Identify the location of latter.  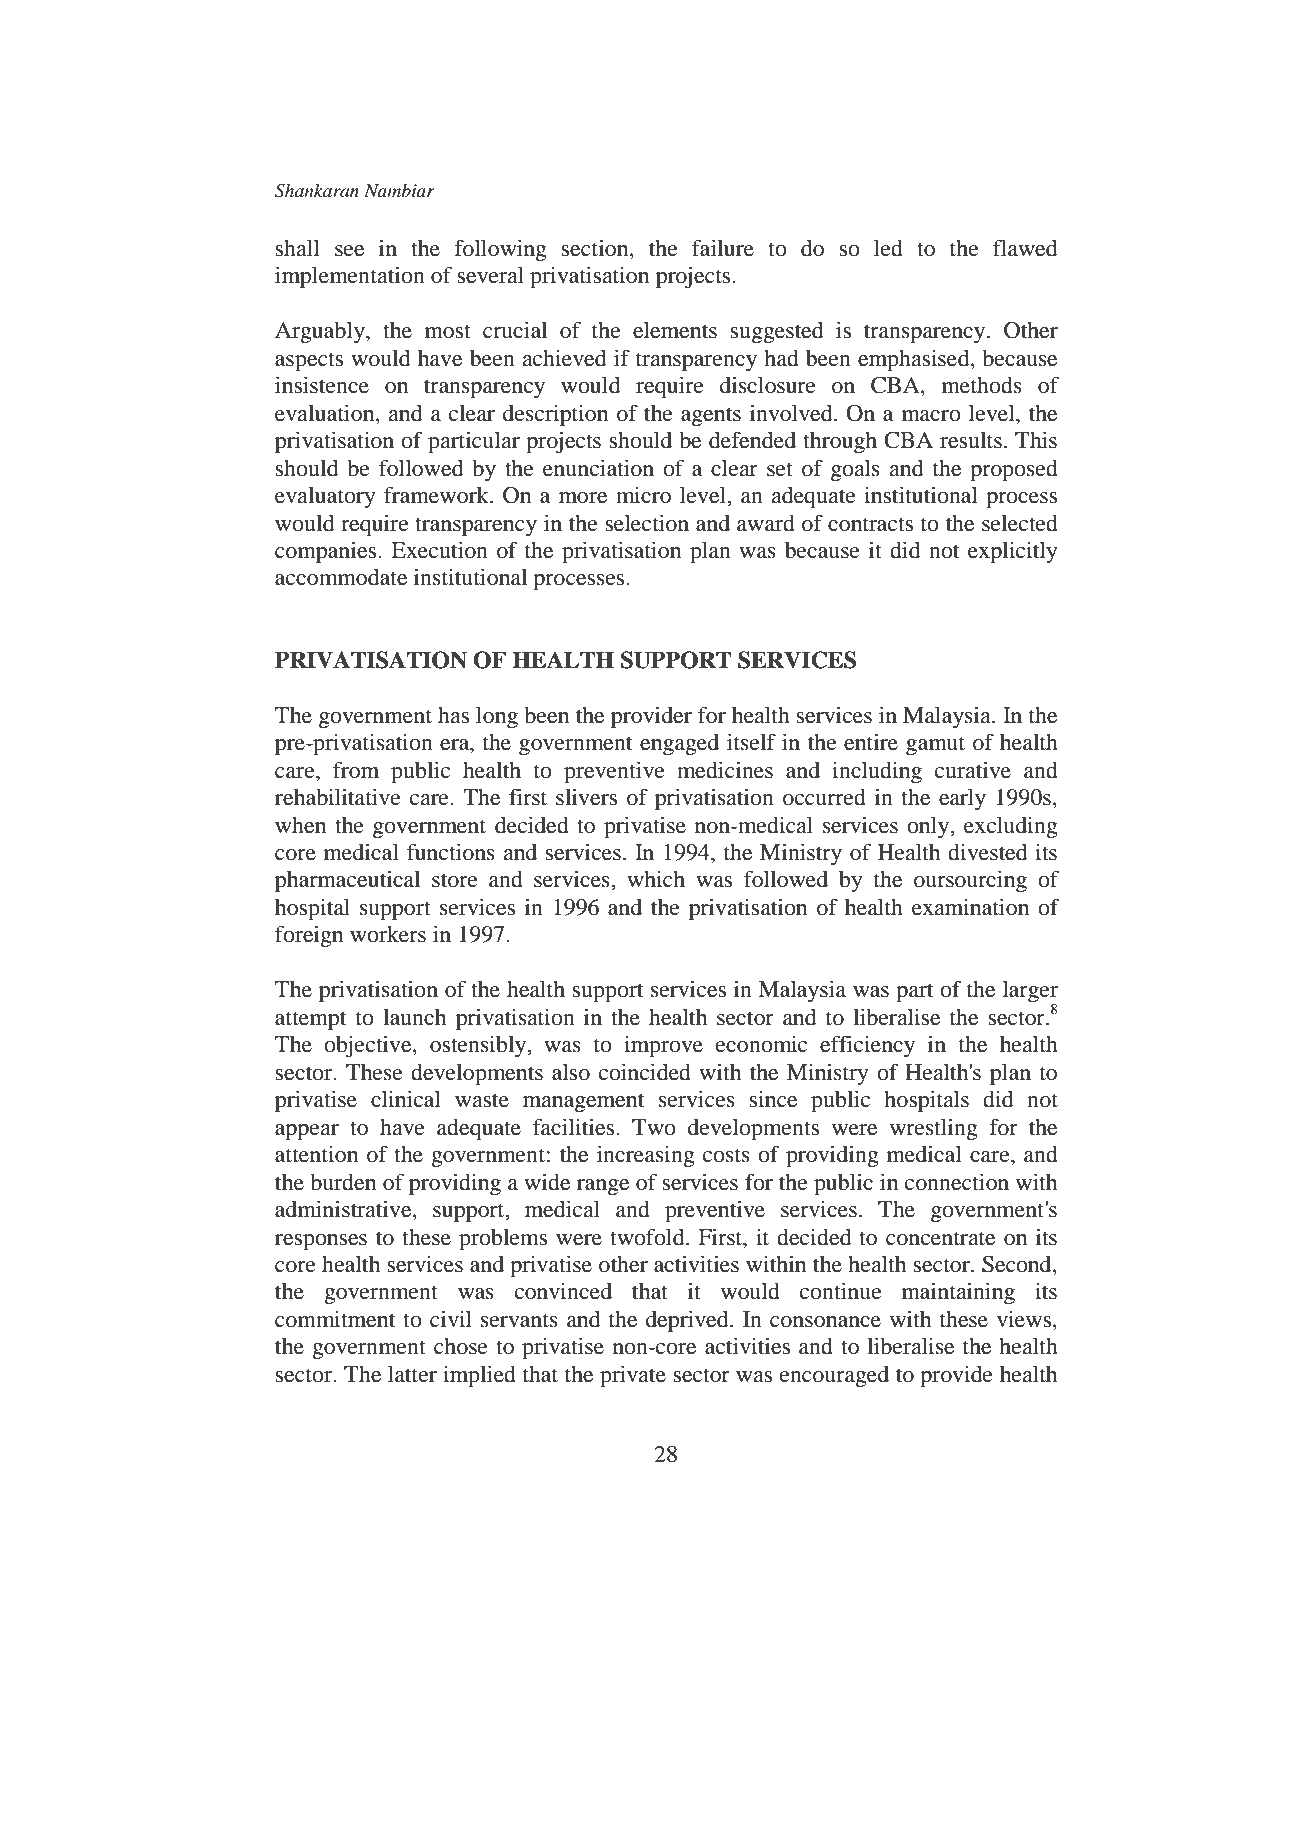
(412, 1374).
